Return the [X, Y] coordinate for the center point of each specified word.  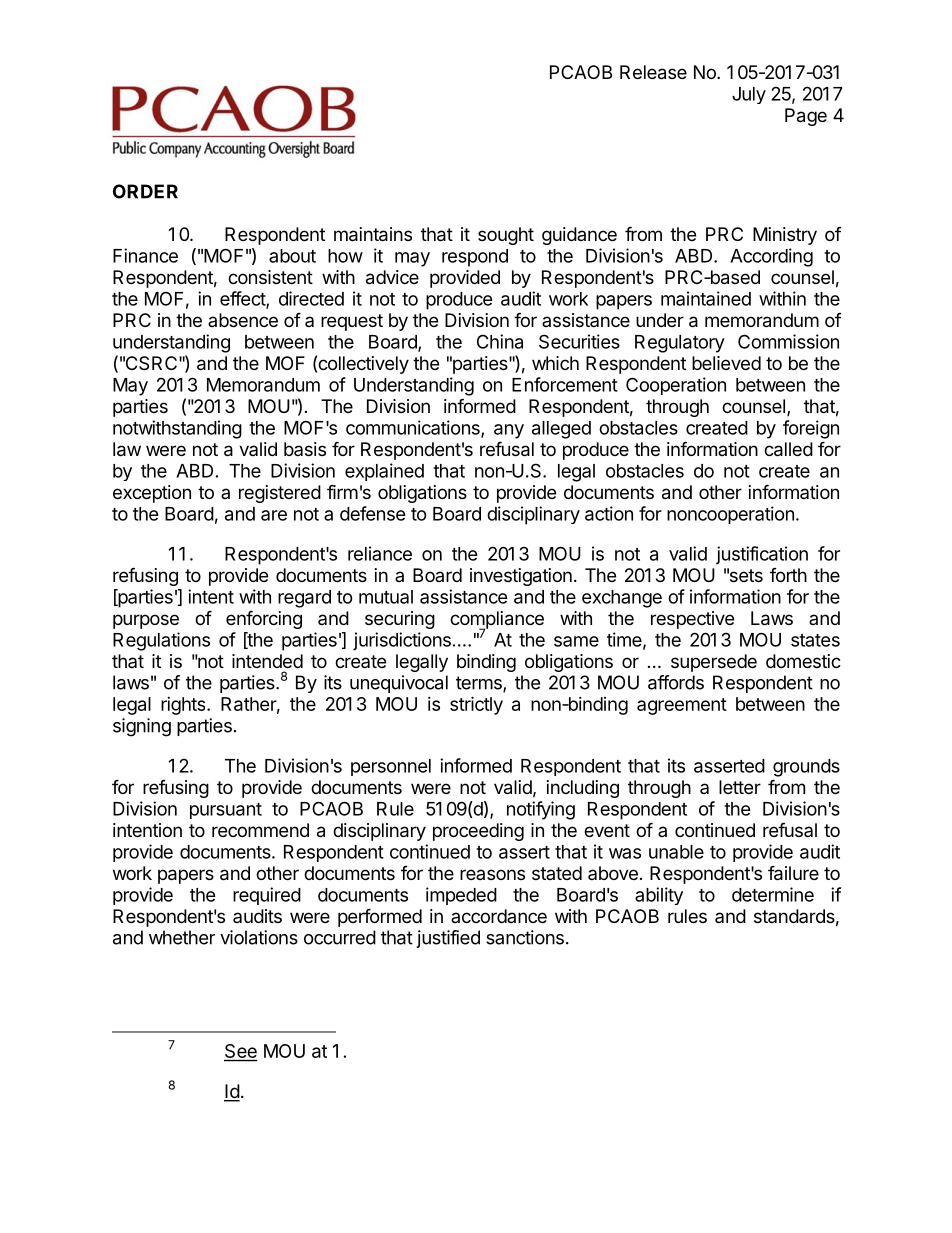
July [749, 95]
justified [448, 939]
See [240, 1052]
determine [773, 894]
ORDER [145, 191]
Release [653, 72]
